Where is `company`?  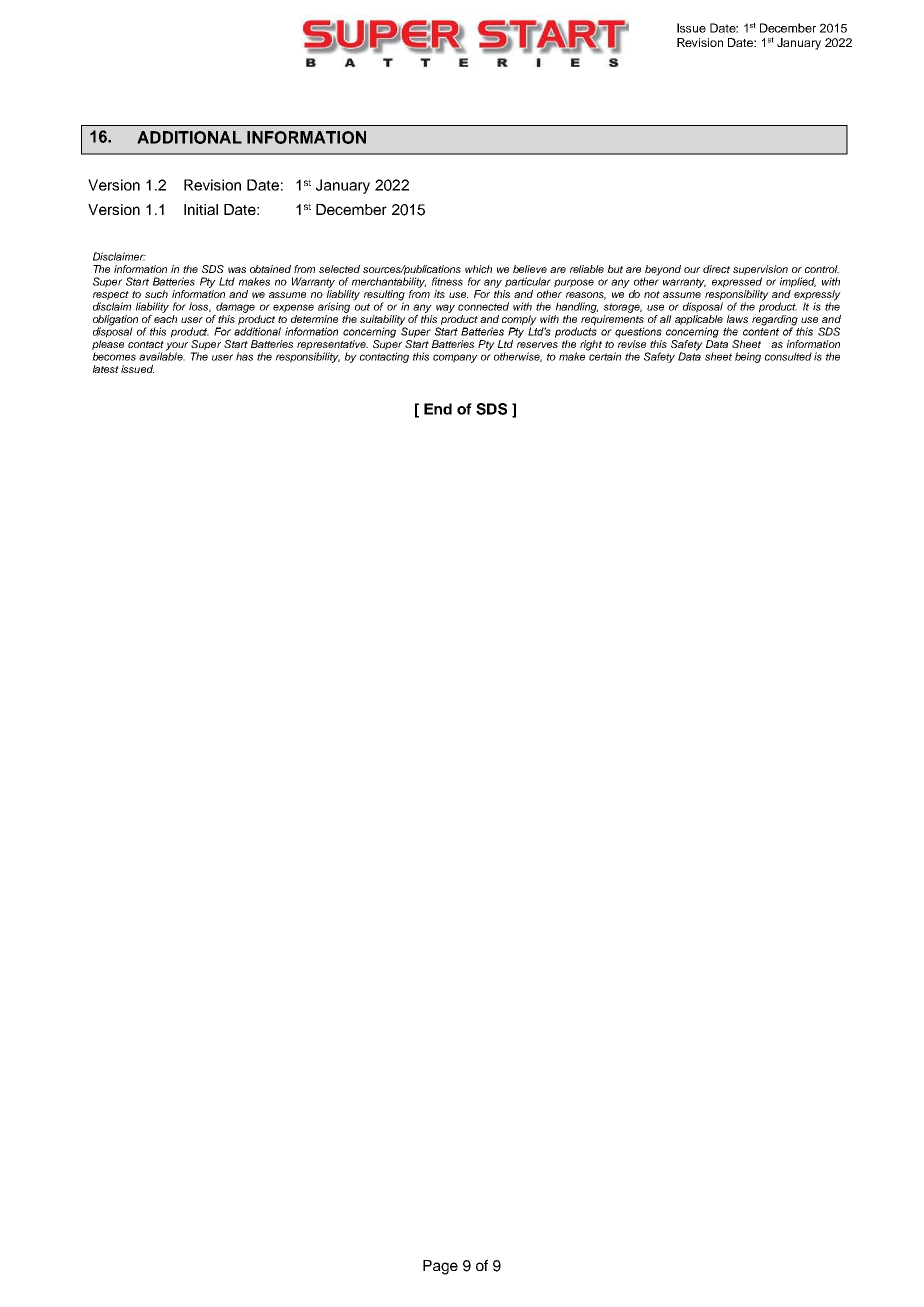 company is located at coordinates (455, 358).
